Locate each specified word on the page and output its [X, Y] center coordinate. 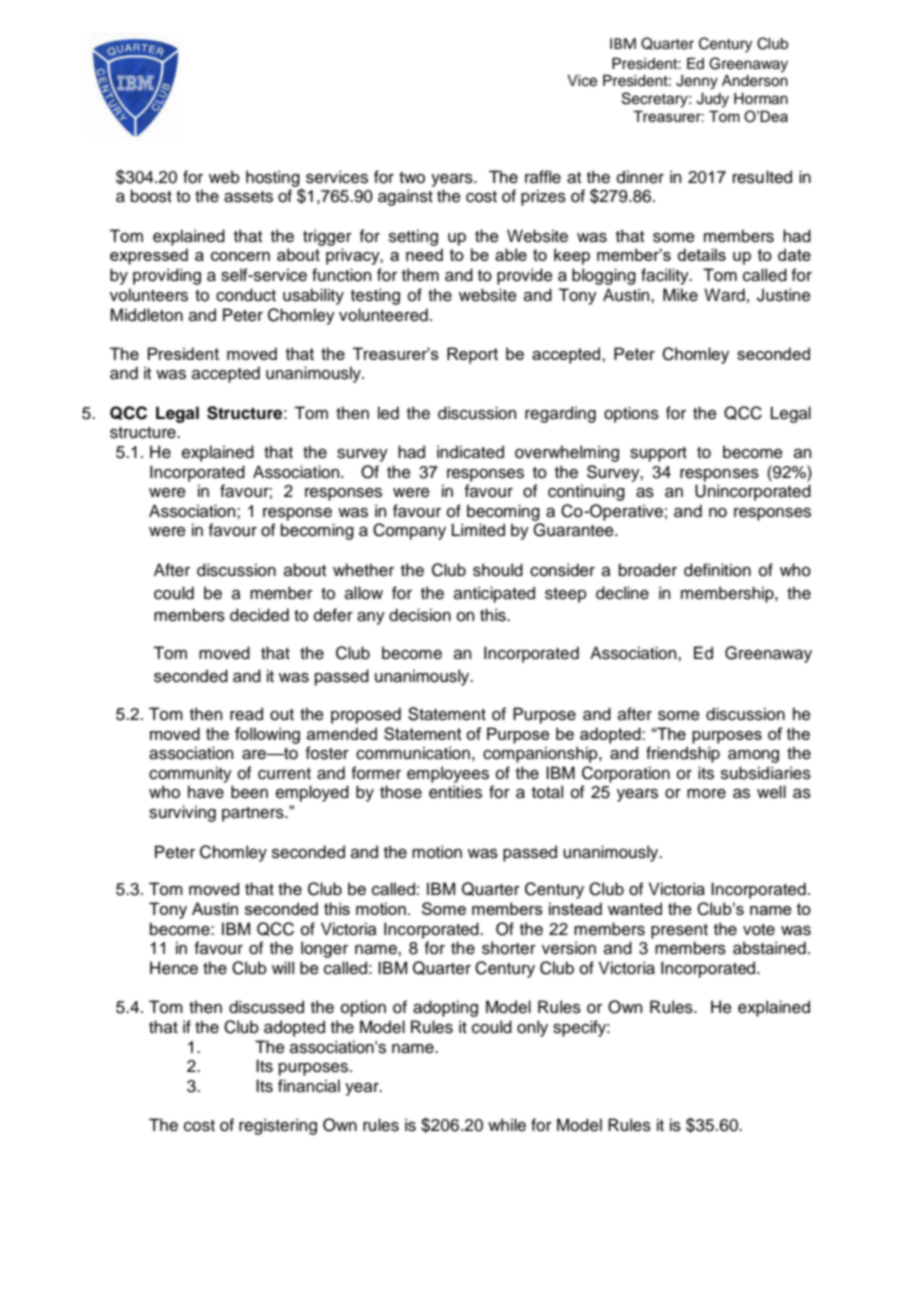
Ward [724, 295]
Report [472, 355]
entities [455, 792]
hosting [273, 178]
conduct [246, 295]
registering [278, 1126]
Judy [713, 100]
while [507, 1125]
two [412, 178]
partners [254, 814]
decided [259, 615]
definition [717, 570]
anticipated [494, 594]
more [706, 794]
